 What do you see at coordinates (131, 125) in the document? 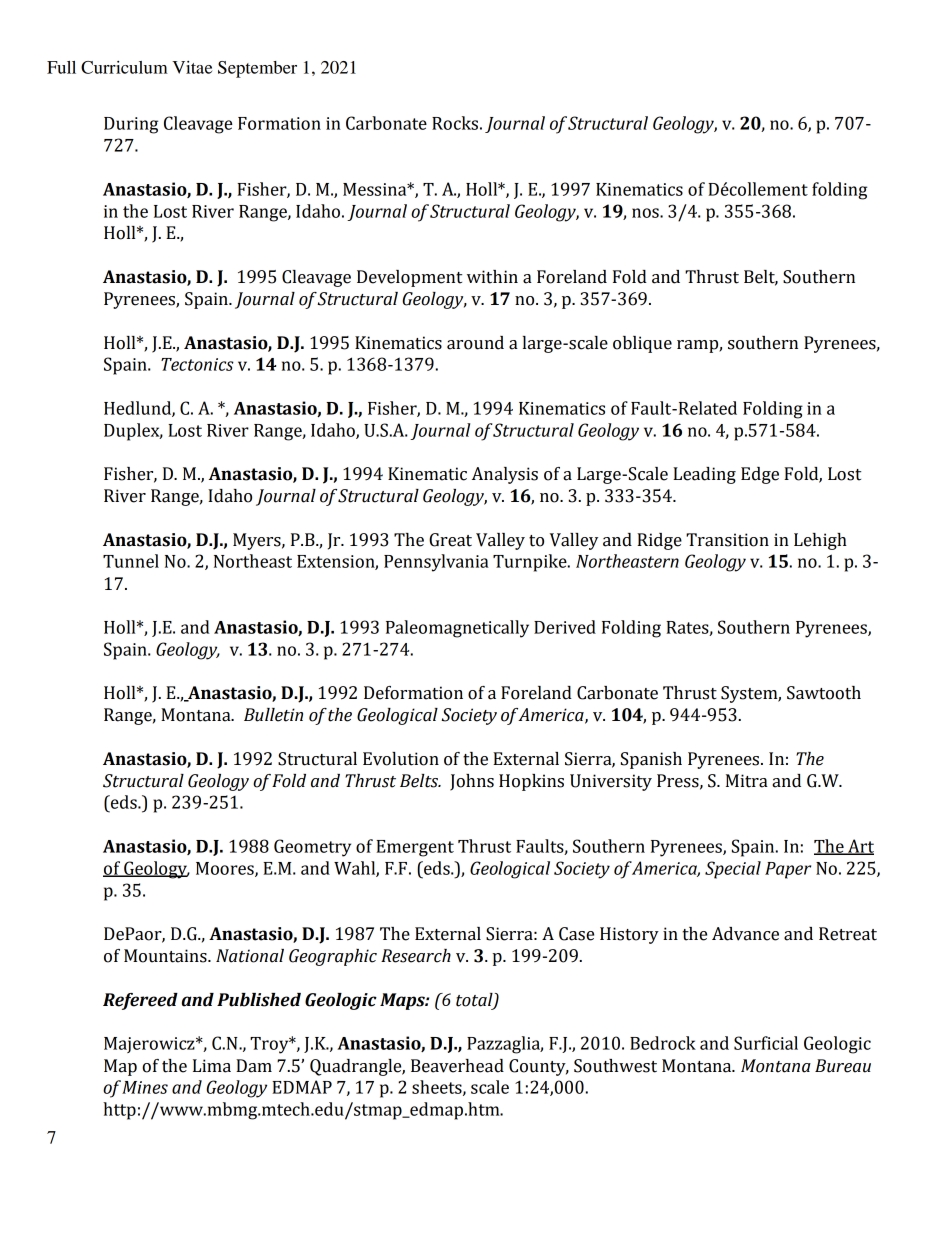
I see `During` at bounding box center [131, 125].
